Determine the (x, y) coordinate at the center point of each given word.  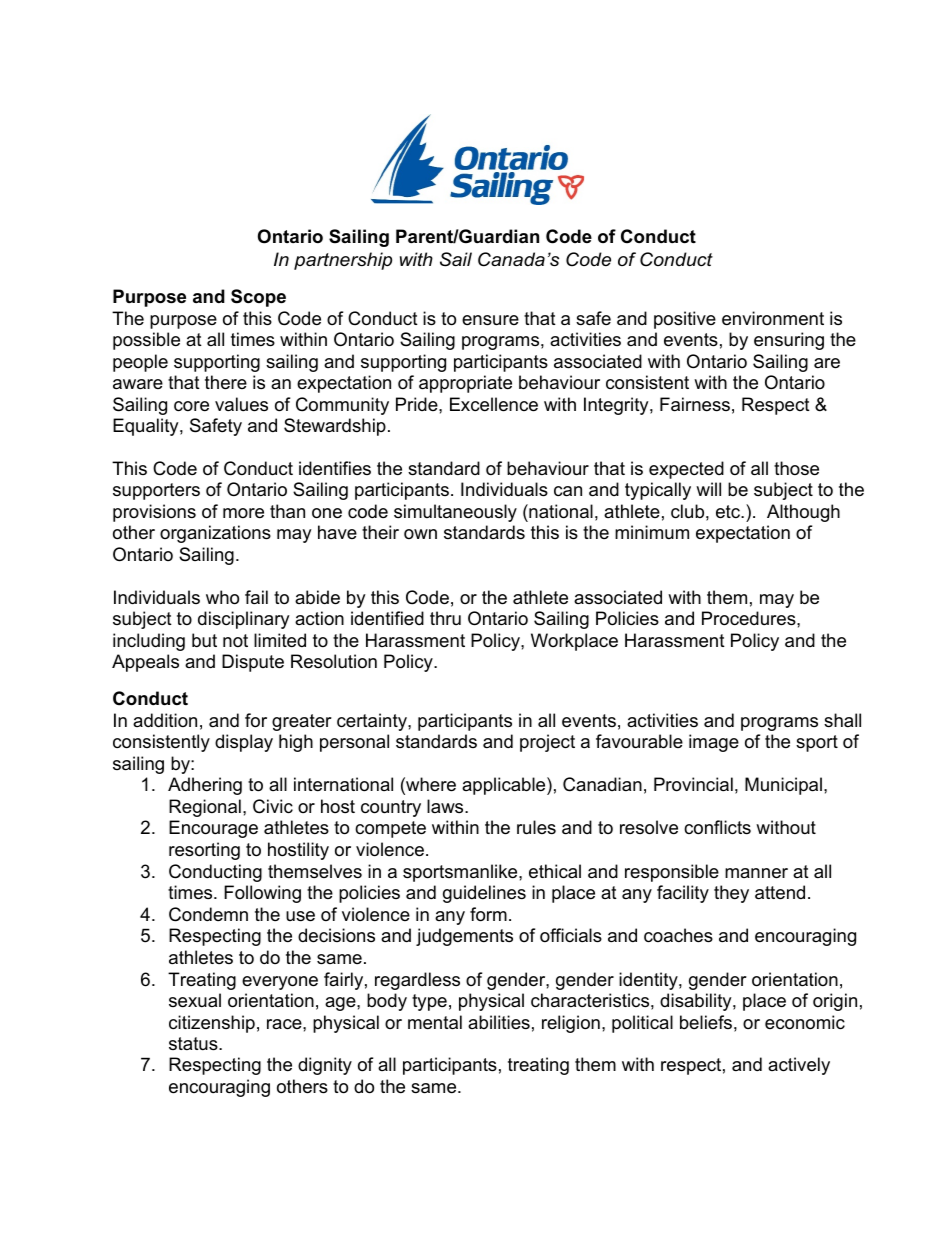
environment (773, 318)
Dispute (253, 663)
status (194, 1044)
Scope (258, 298)
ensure (490, 320)
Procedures (750, 618)
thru (445, 618)
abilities (499, 1022)
